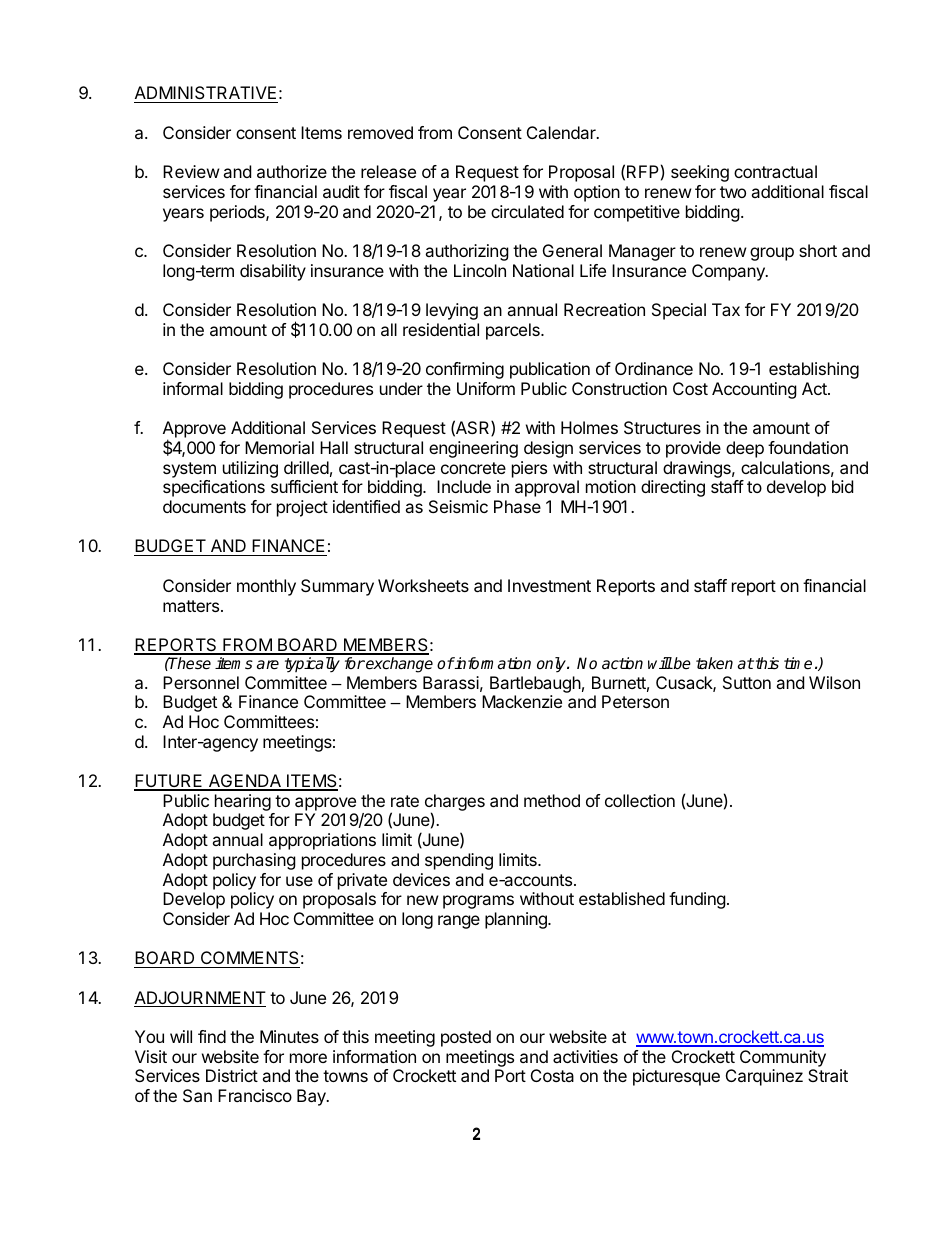  What do you see at coordinates (775, 171) in the screenshot?
I see `contractual` at bounding box center [775, 171].
